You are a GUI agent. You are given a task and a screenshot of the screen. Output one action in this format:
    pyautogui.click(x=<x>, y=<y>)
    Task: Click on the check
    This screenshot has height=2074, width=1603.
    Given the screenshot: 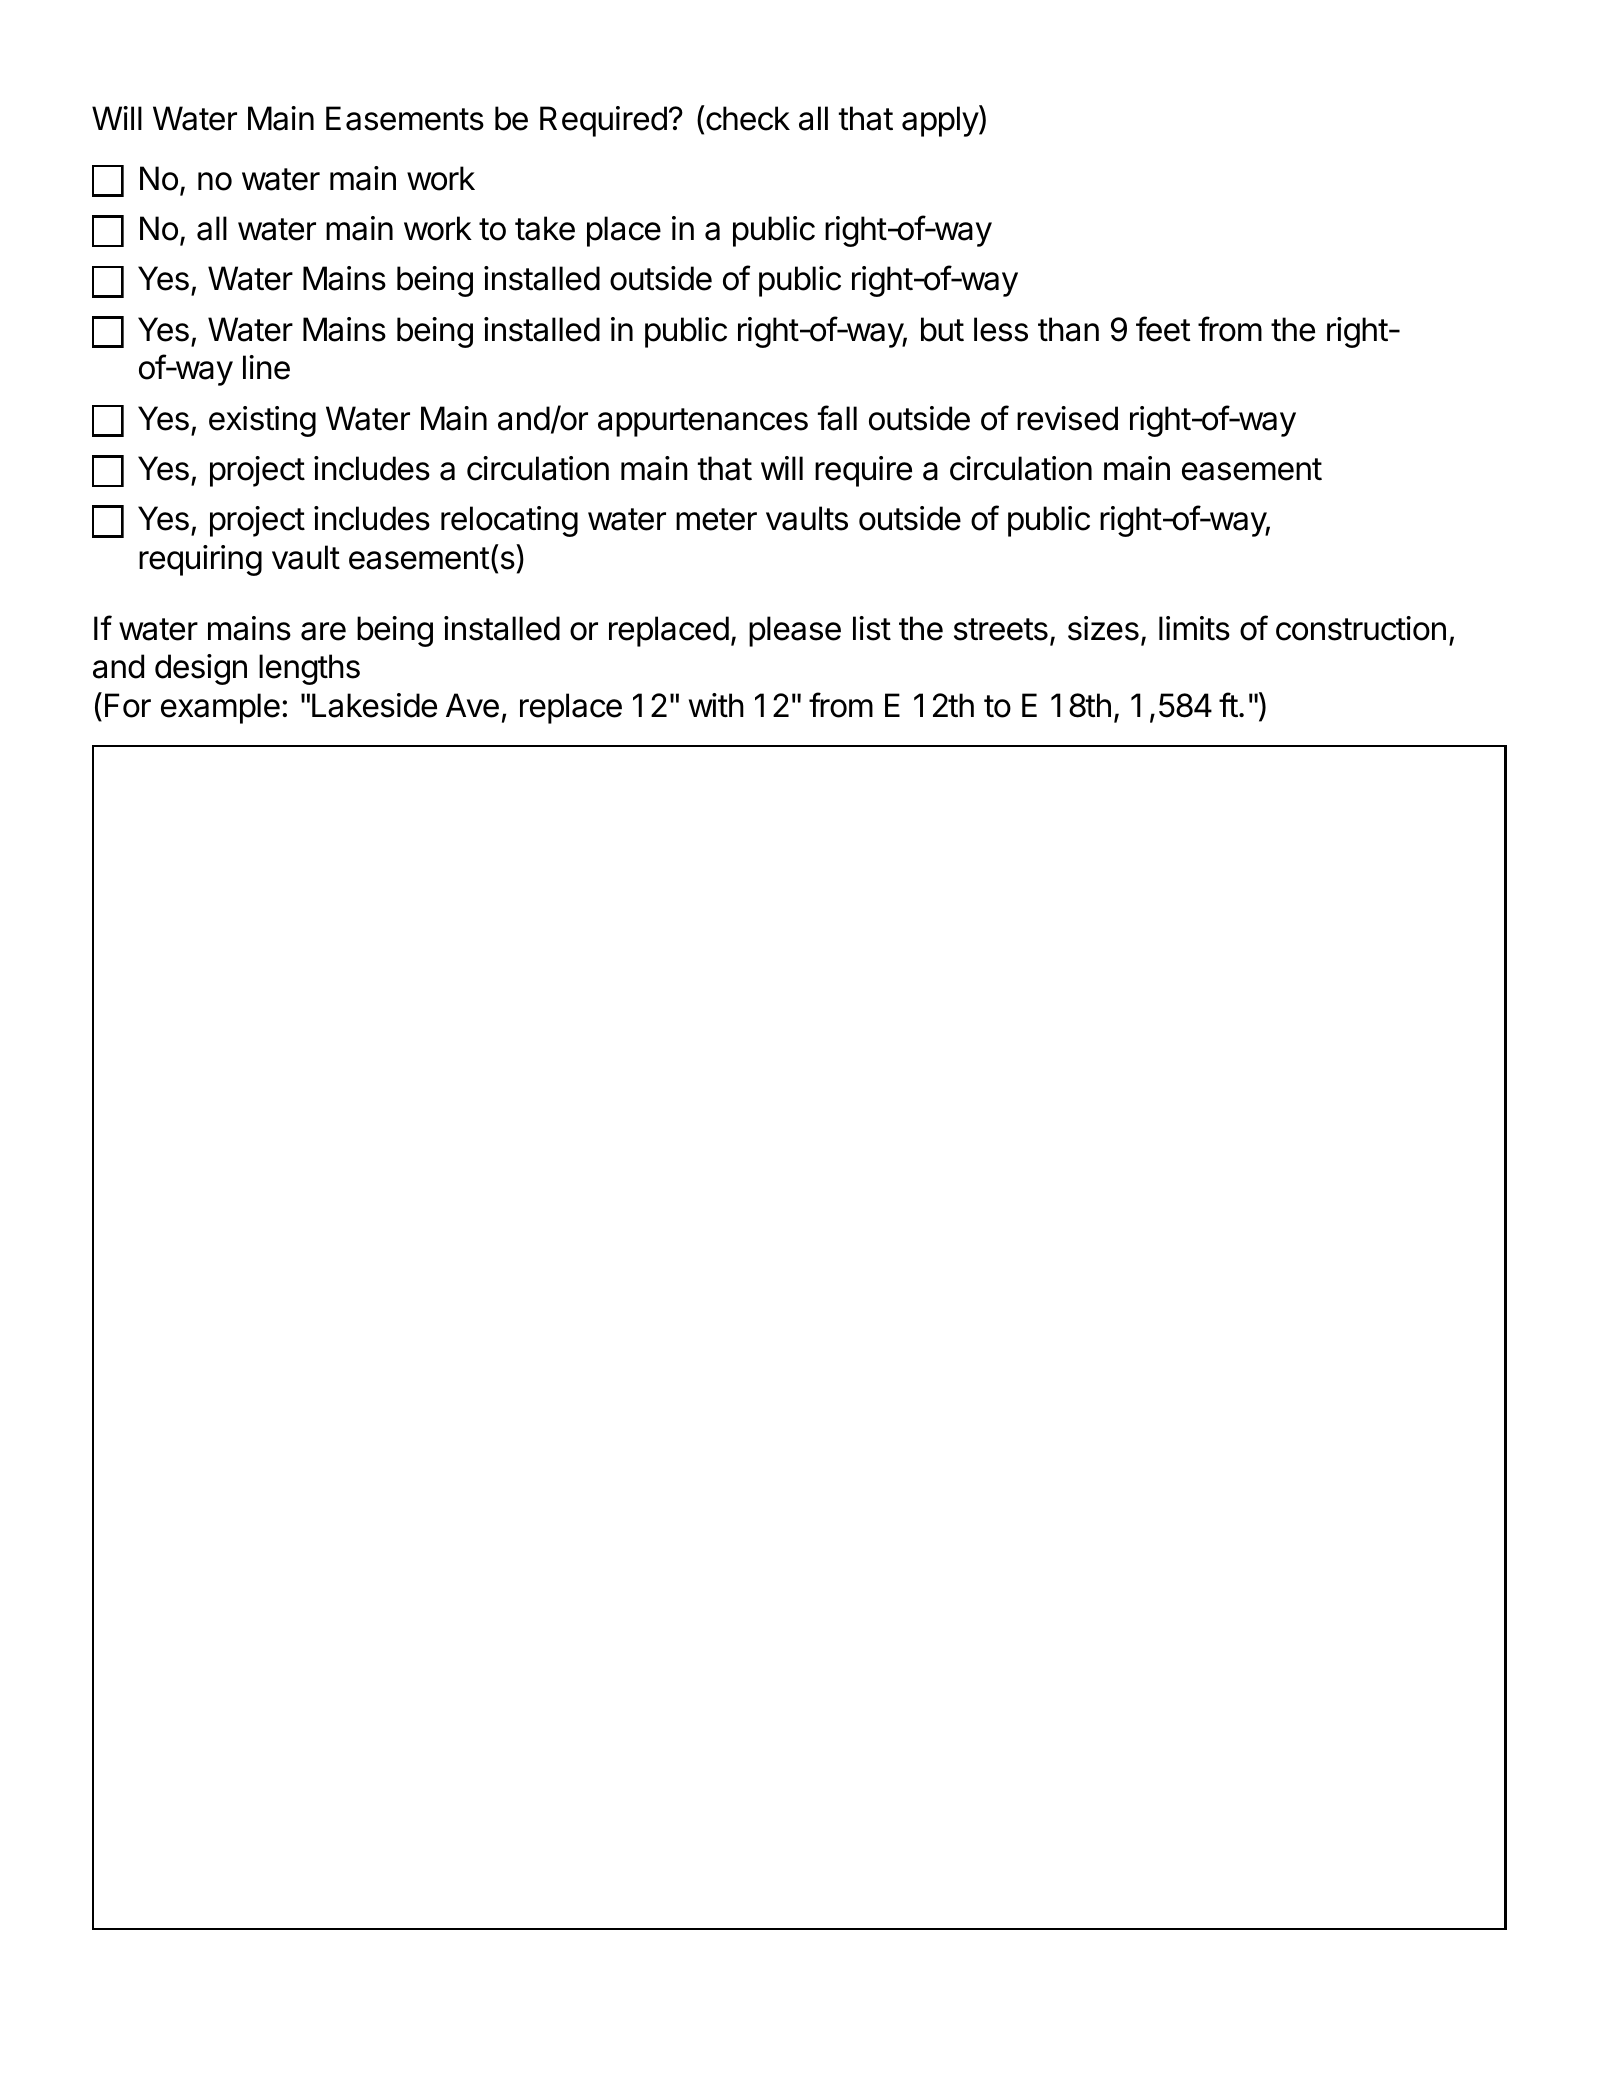 What is the action you would take?
    pyautogui.click(x=747, y=118)
